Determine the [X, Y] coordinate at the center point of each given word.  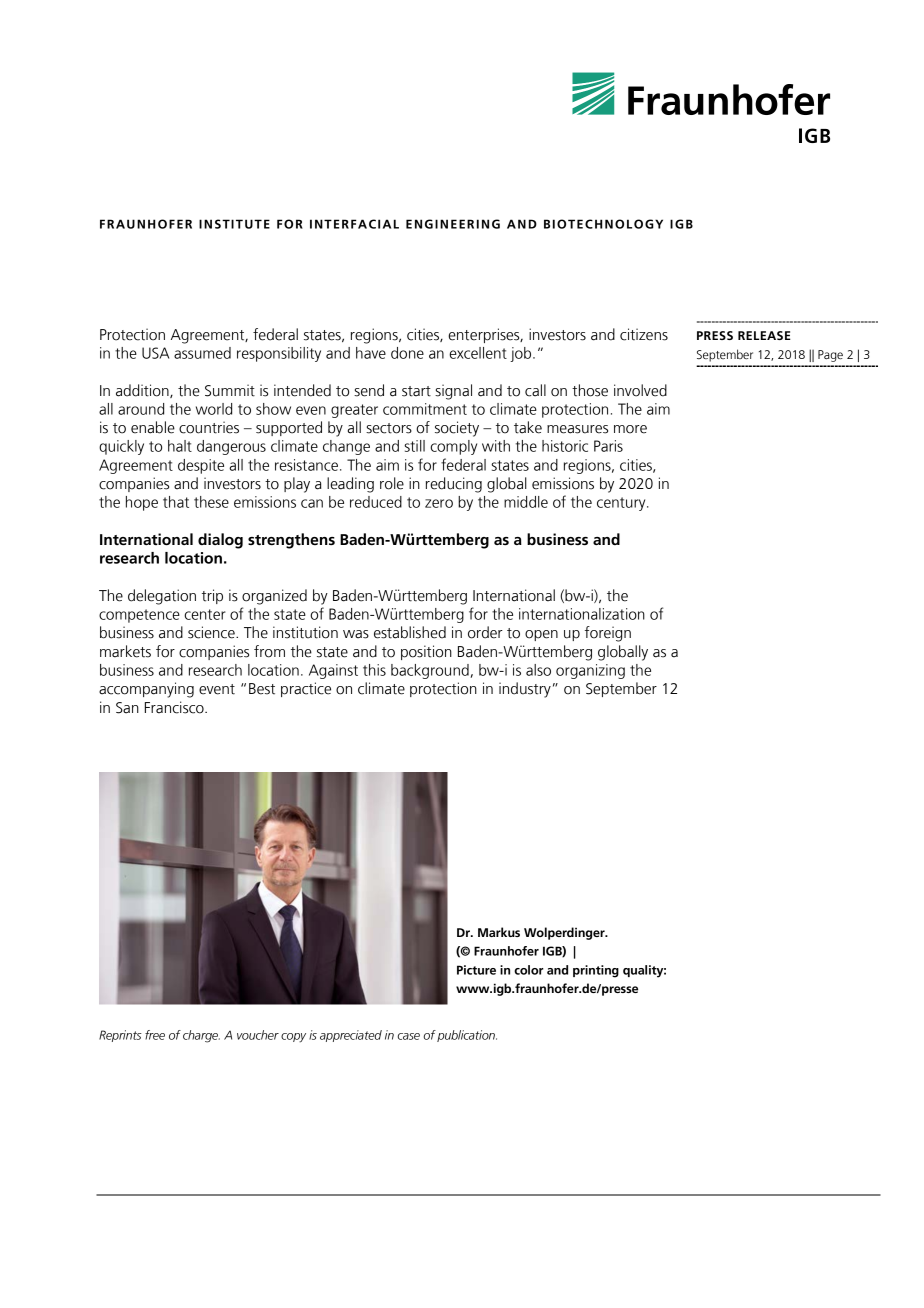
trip [212, 596]
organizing [590, 671]
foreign [608, 634]
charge [201, 1036]
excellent [478, 353]
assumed [202, 353]
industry [525, 690]
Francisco [175, 707]
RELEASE [764, 335]
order [485, 632]
